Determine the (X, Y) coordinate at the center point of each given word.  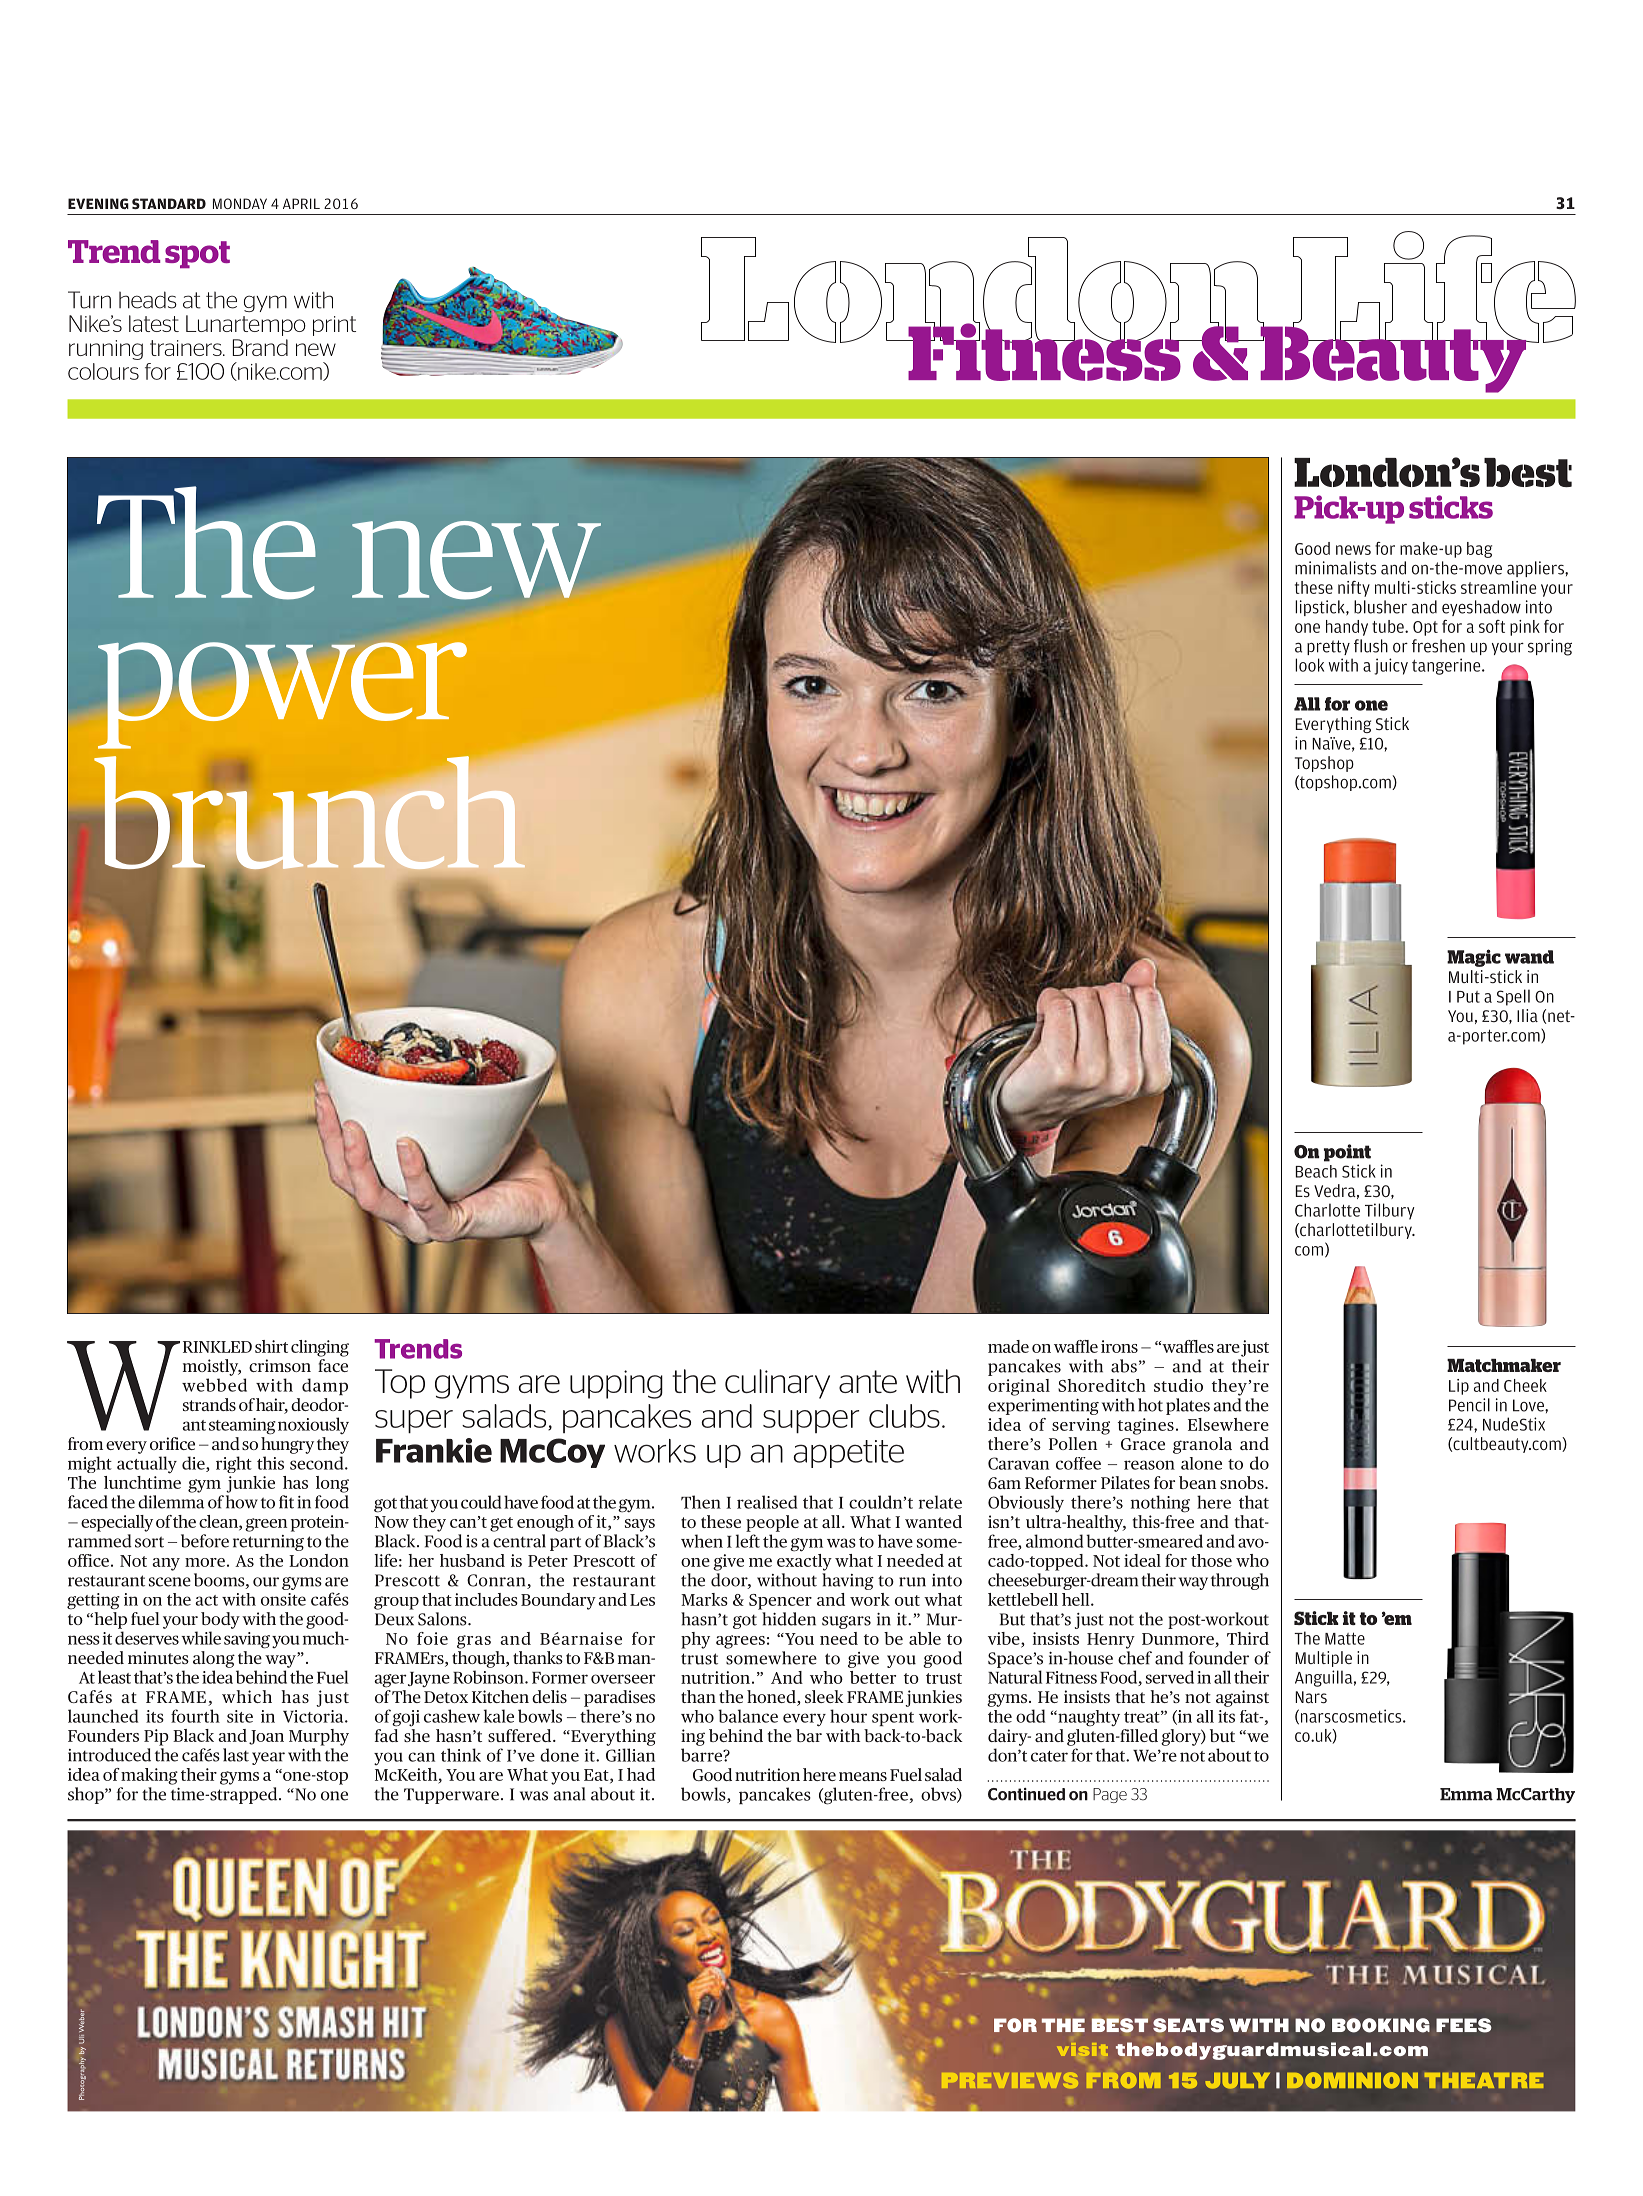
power (282, 695)
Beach (1316, 1171)
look (1309, 665)
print (334, 326)
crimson (280, 1365)
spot (197, 254)
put (1468, 997)
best (1528, 472)
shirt (271, 1346)
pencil (1469, 1405)
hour (848, 1716)
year (268, 1758)
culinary (777, 1384)
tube (1389, 626)
